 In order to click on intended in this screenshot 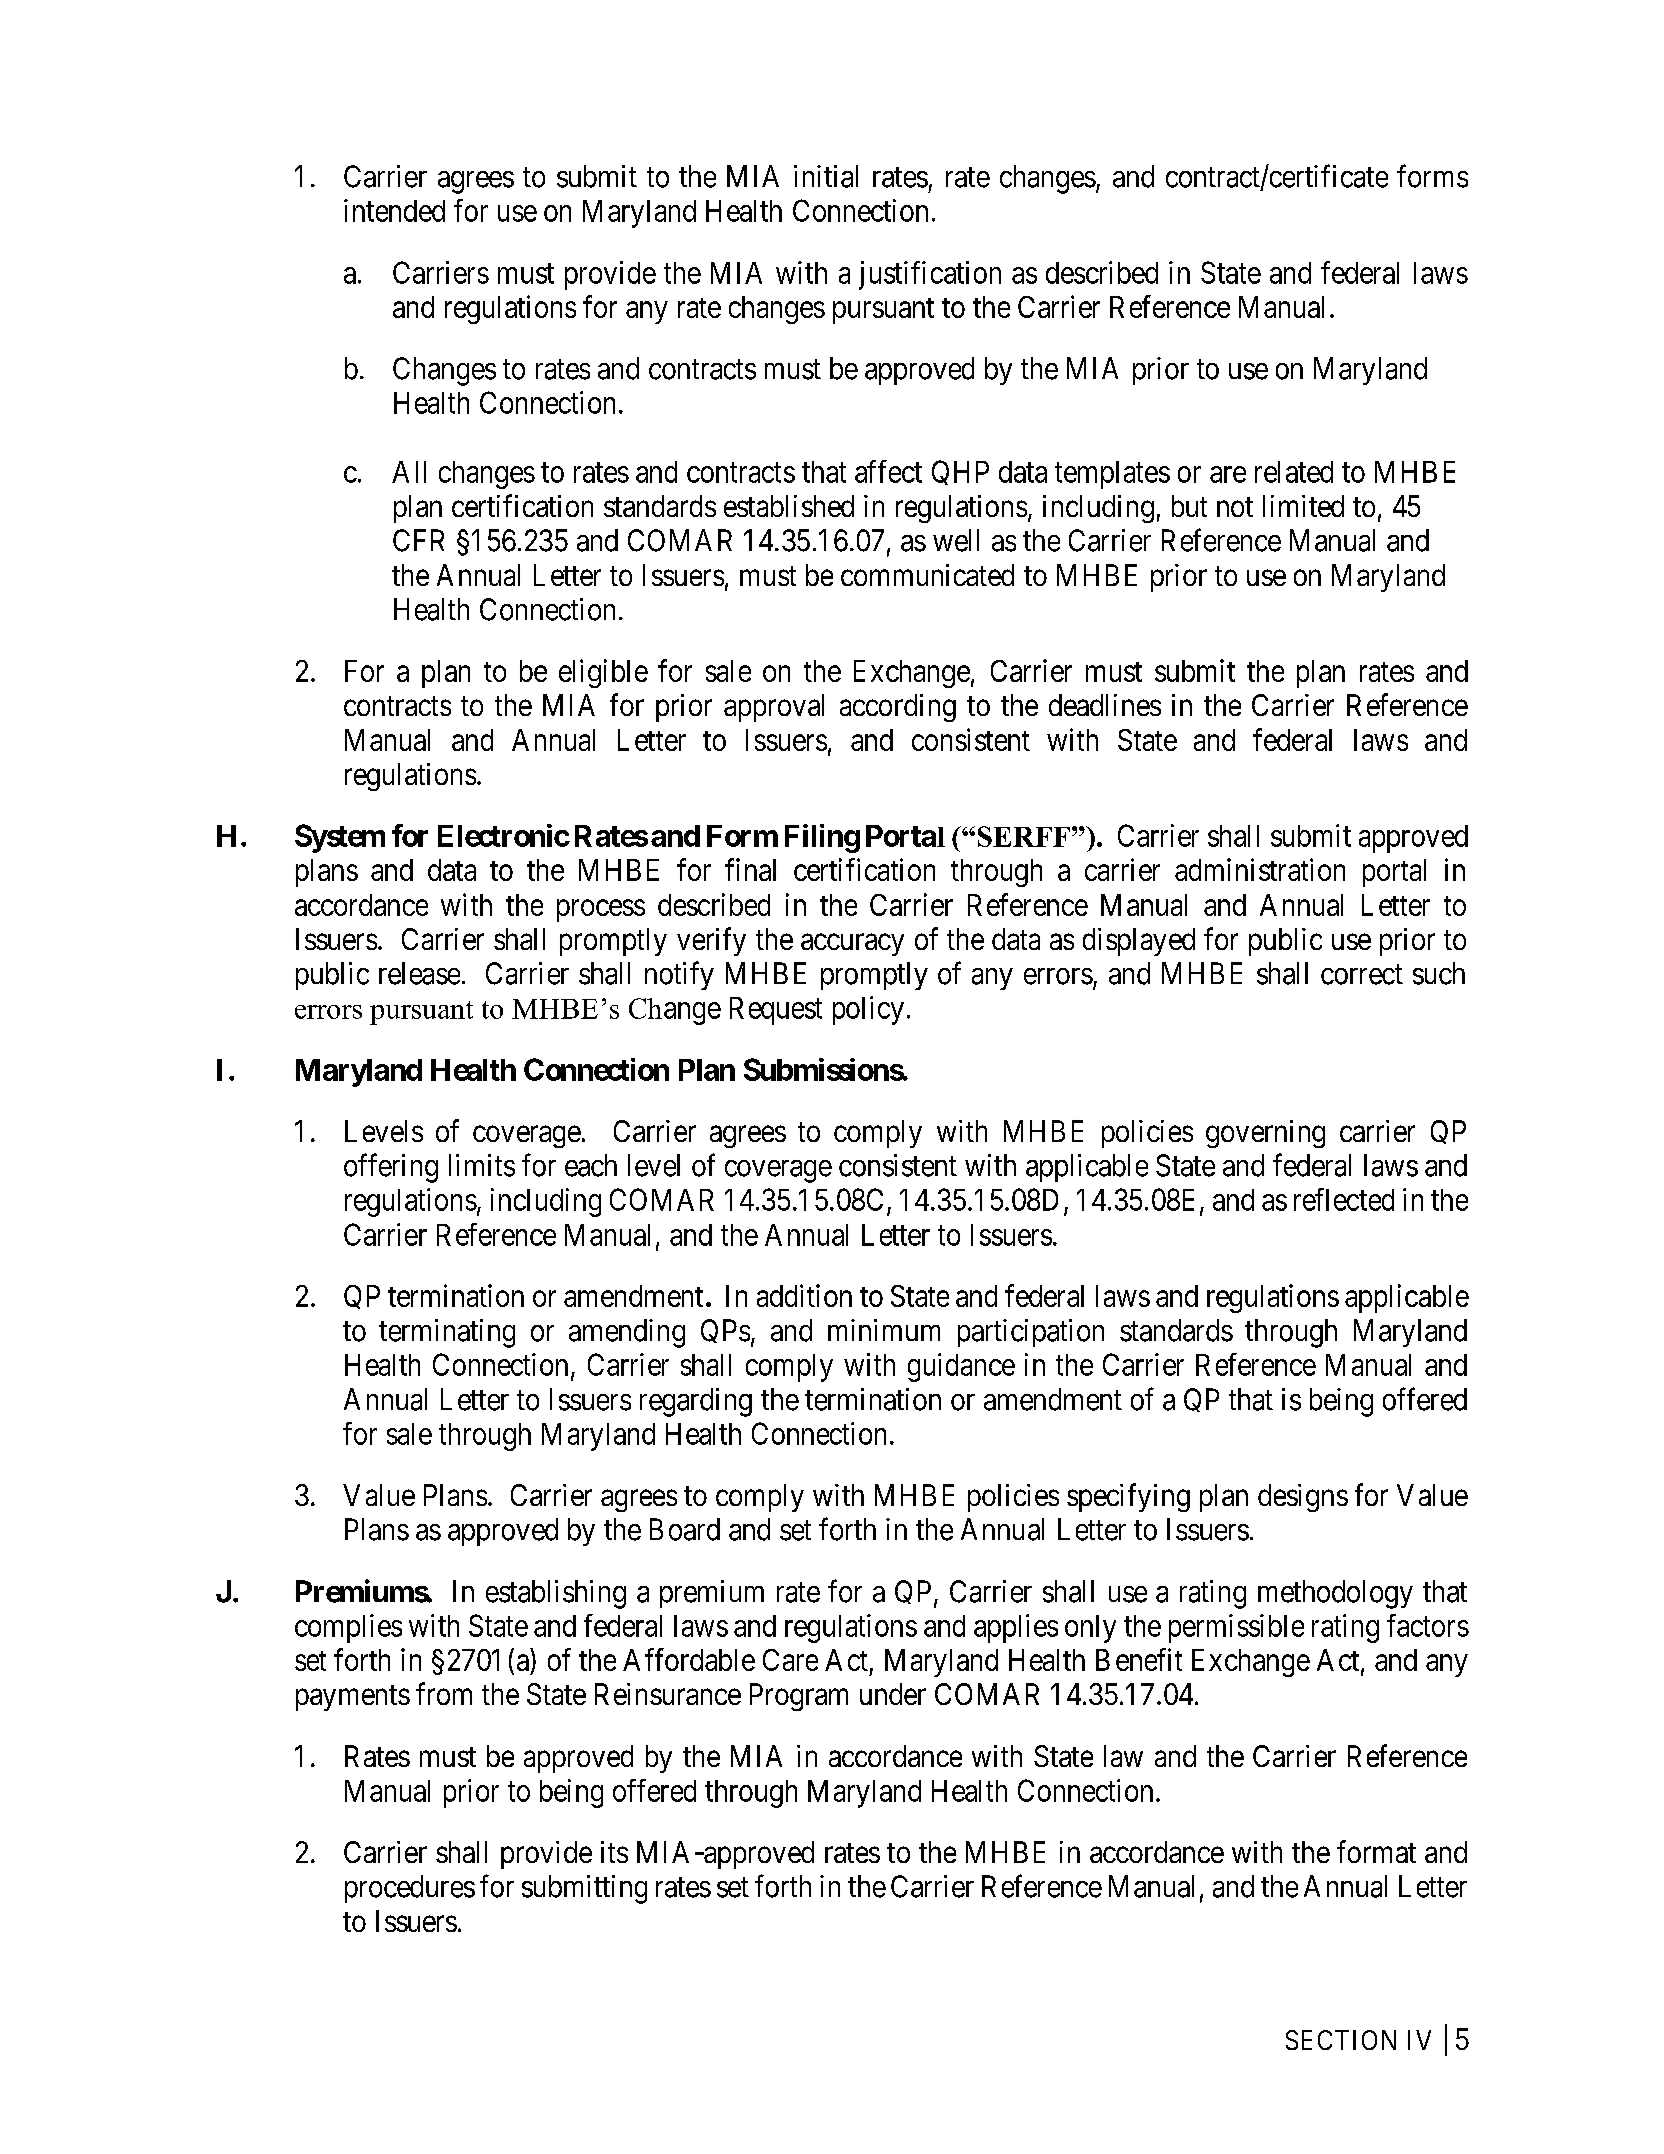, I will do `click(394, 210)`.
